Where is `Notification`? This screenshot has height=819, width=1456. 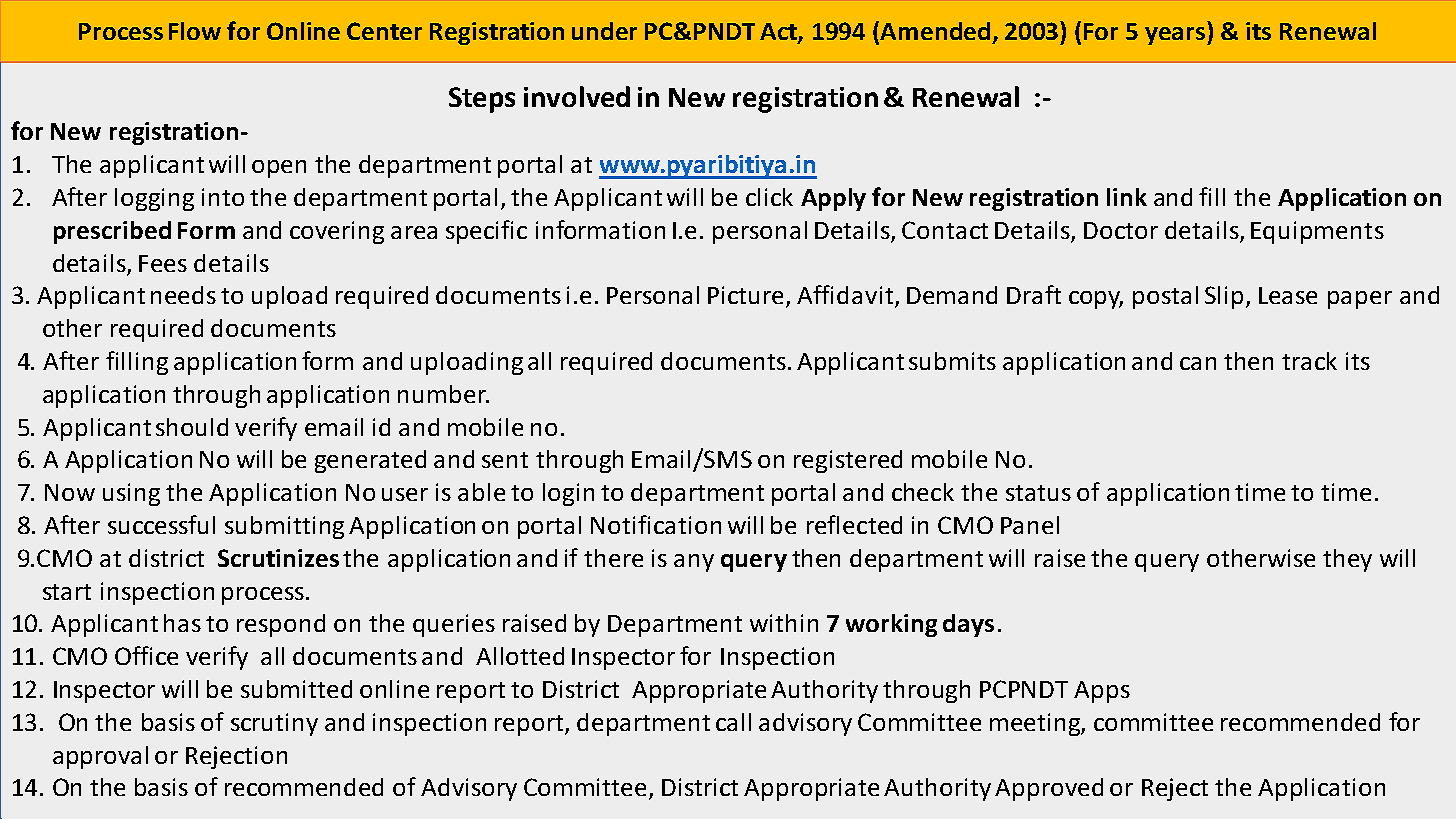 Notification is located at coordinates (656, 524).
